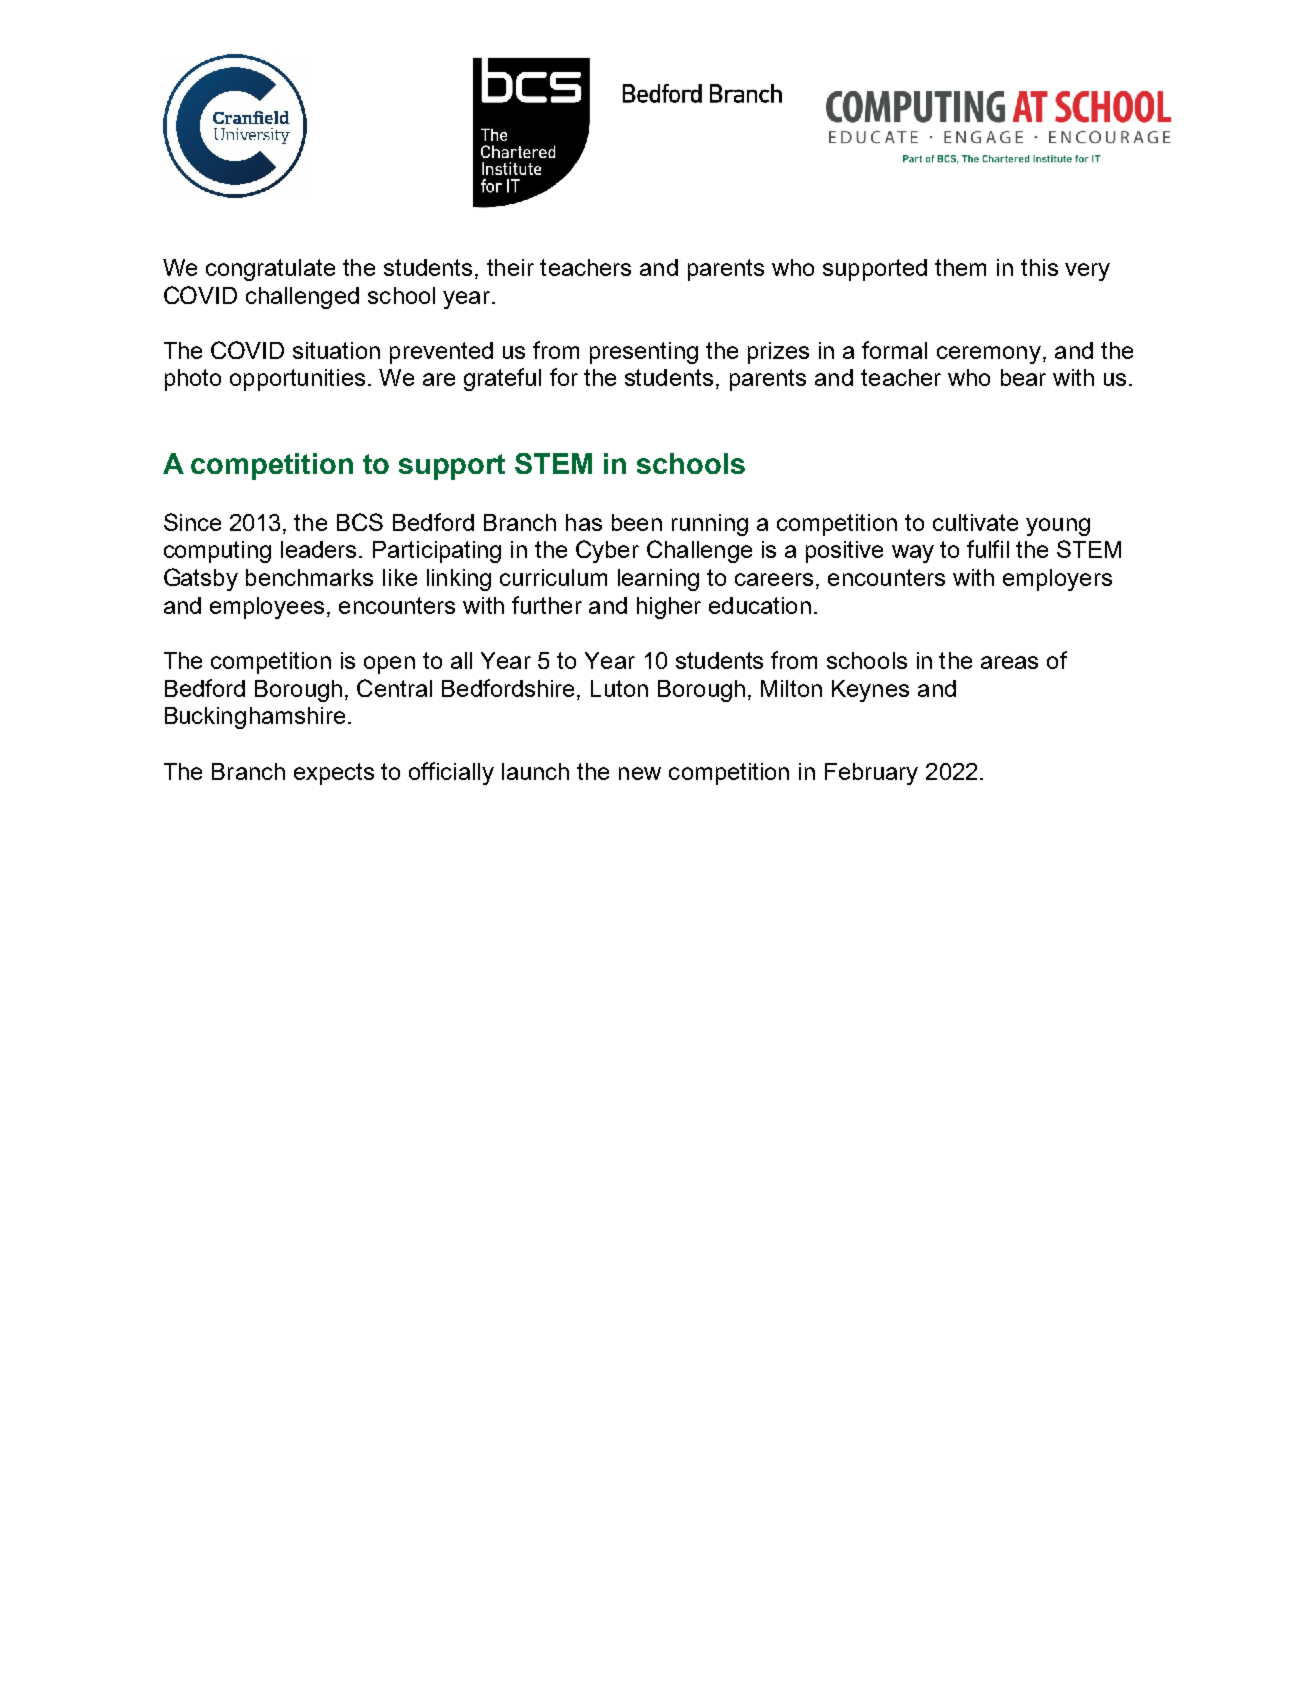 Image resolution: width=1300 pixels, height=1683 pixels. What do you see at coordinates (297, 380) in the screenshot?
I see `opportunities` at bounding box center [297, 380].
